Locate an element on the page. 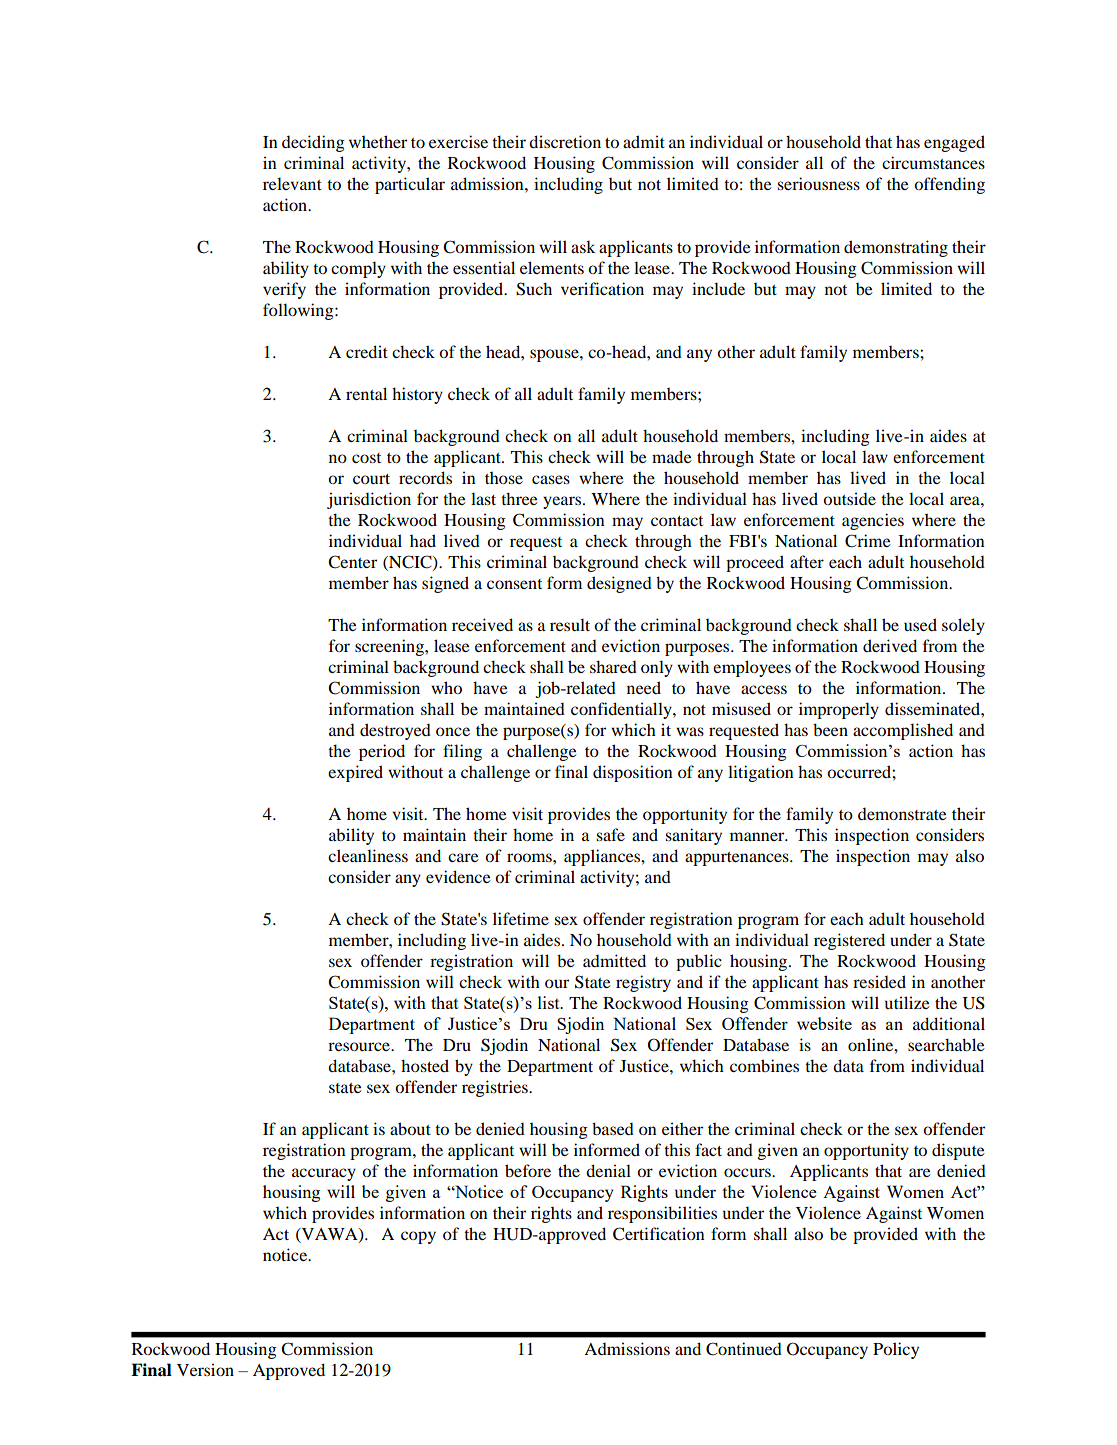 Image resolution: width=1117 pixels, height=1445 pixels. searchable is located at coordinates (946, 1044).
